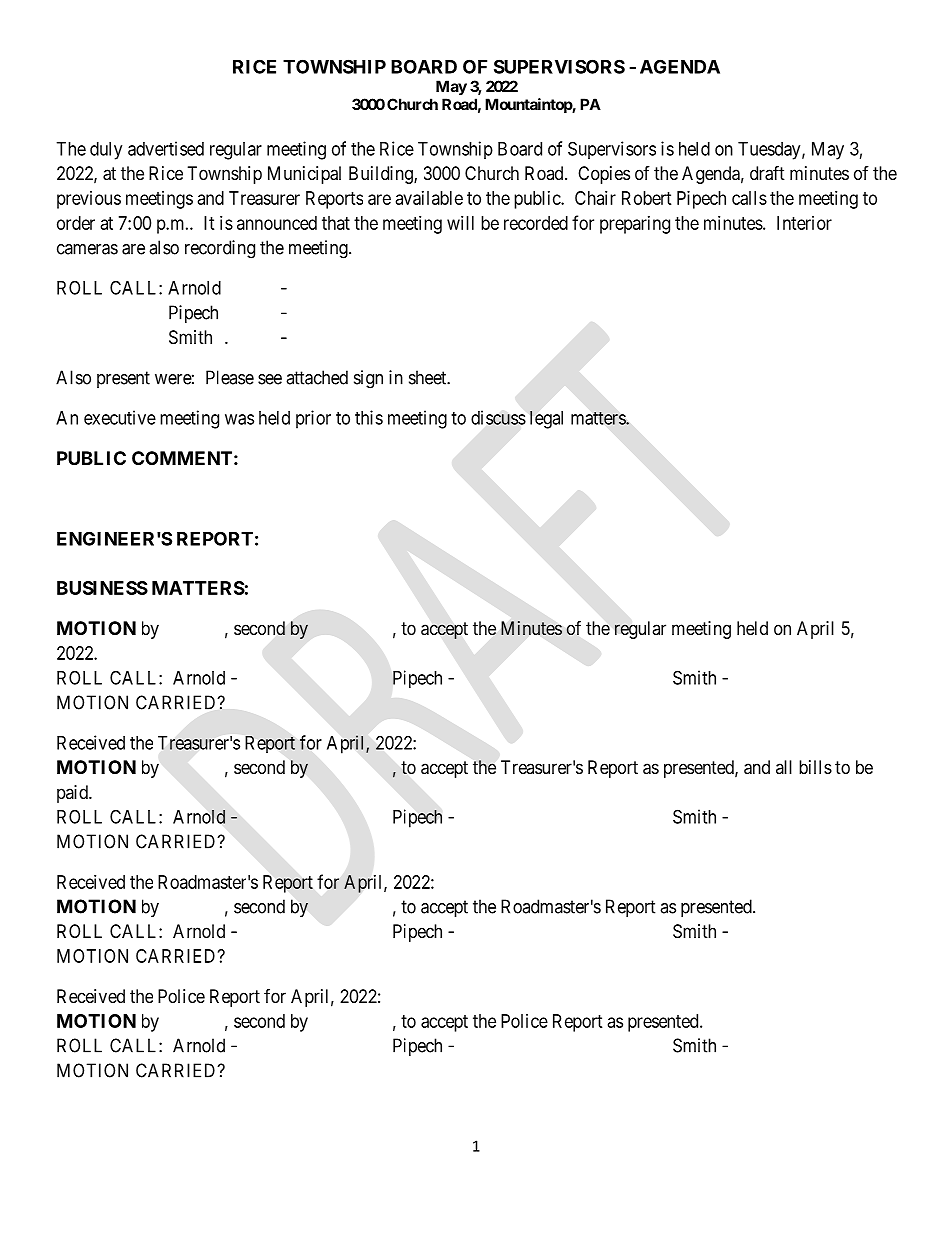  I want to click on sign, so click(368, 379).
